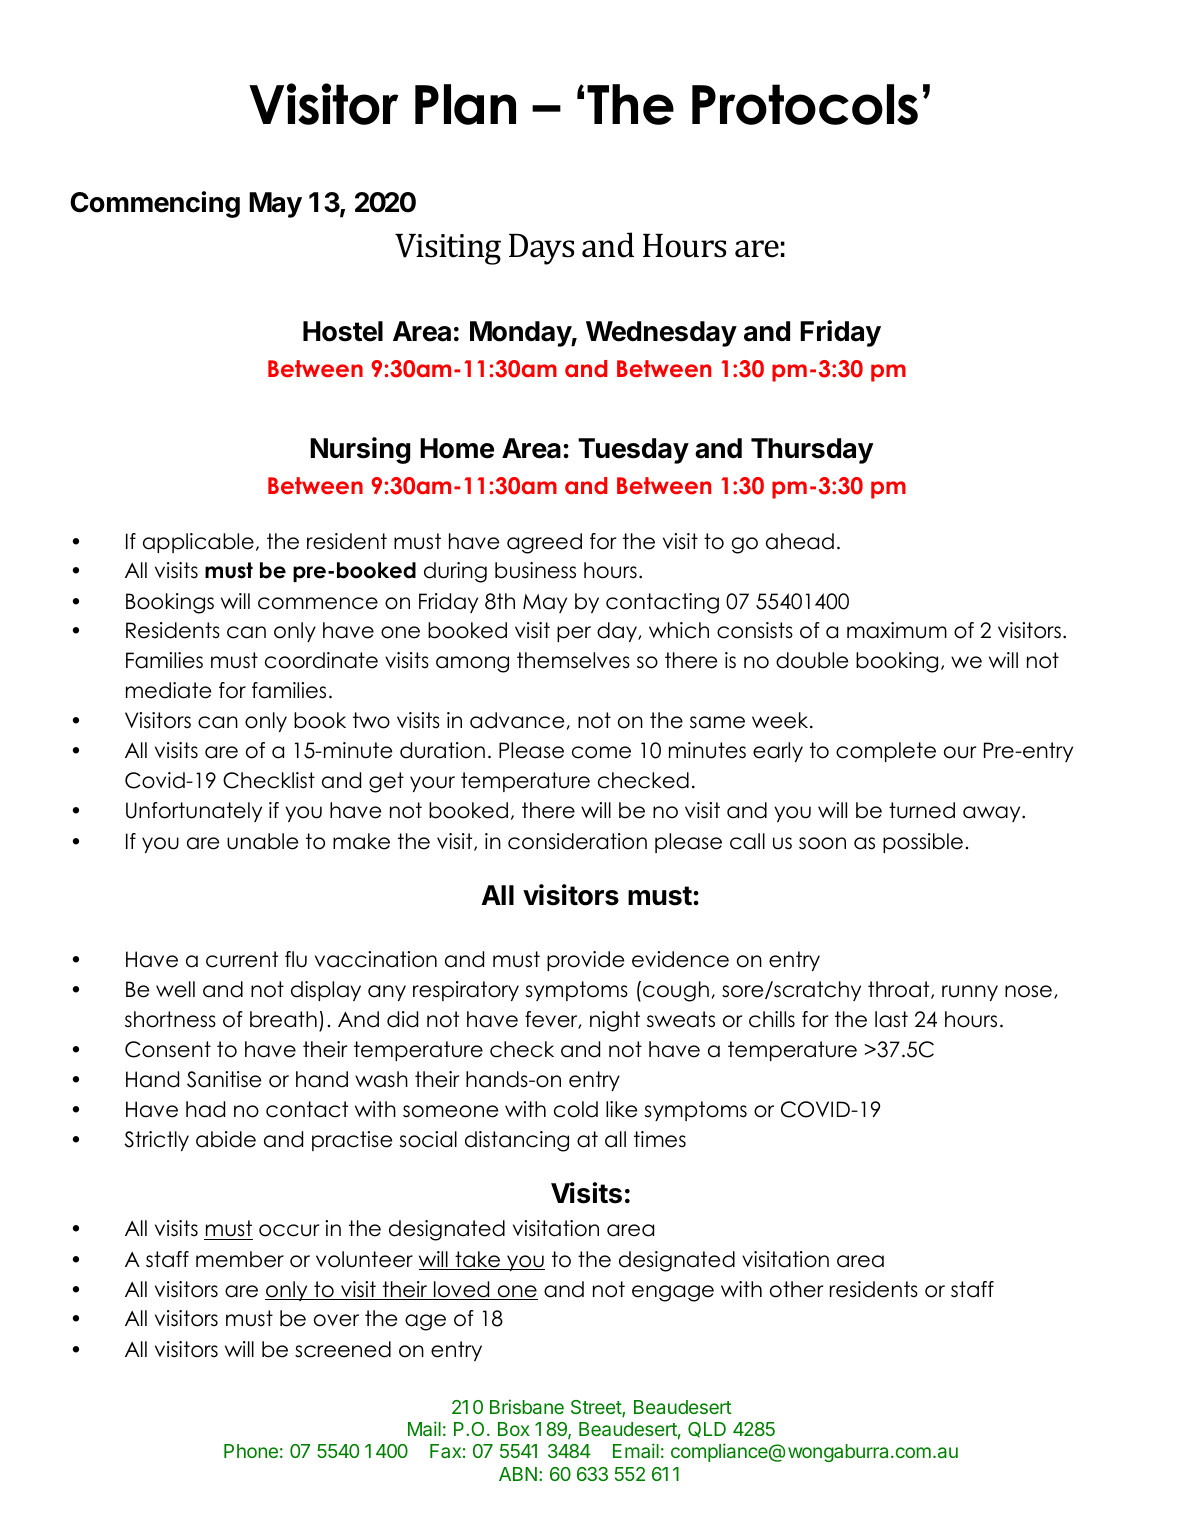 This screenshot has width=1182, height=1530. Describe the element at coordinates (251, 1451) in the screenshot. I see `Phone` at that location.
